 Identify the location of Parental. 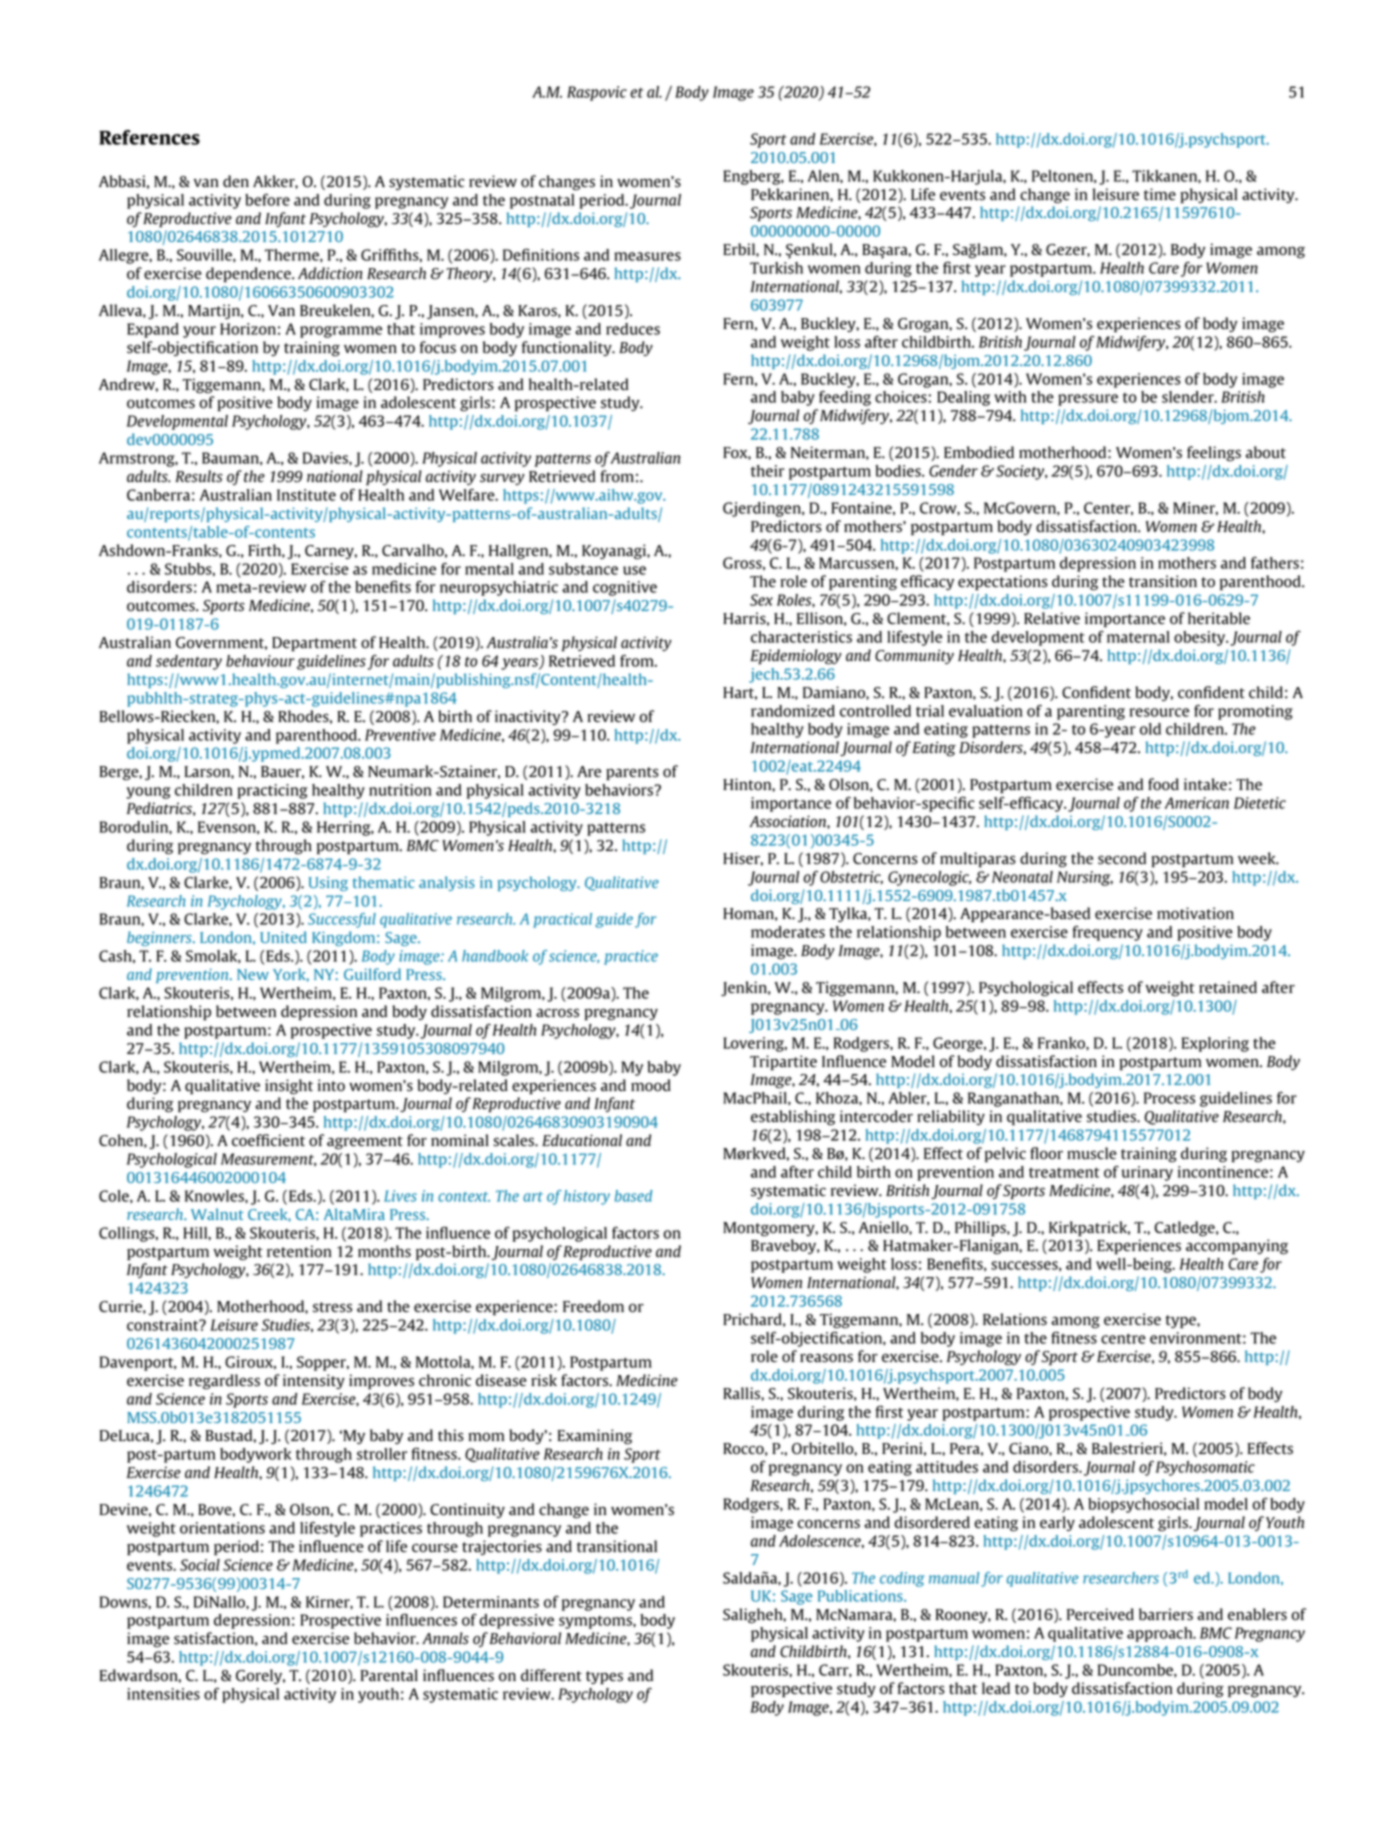
(389, 1675).
